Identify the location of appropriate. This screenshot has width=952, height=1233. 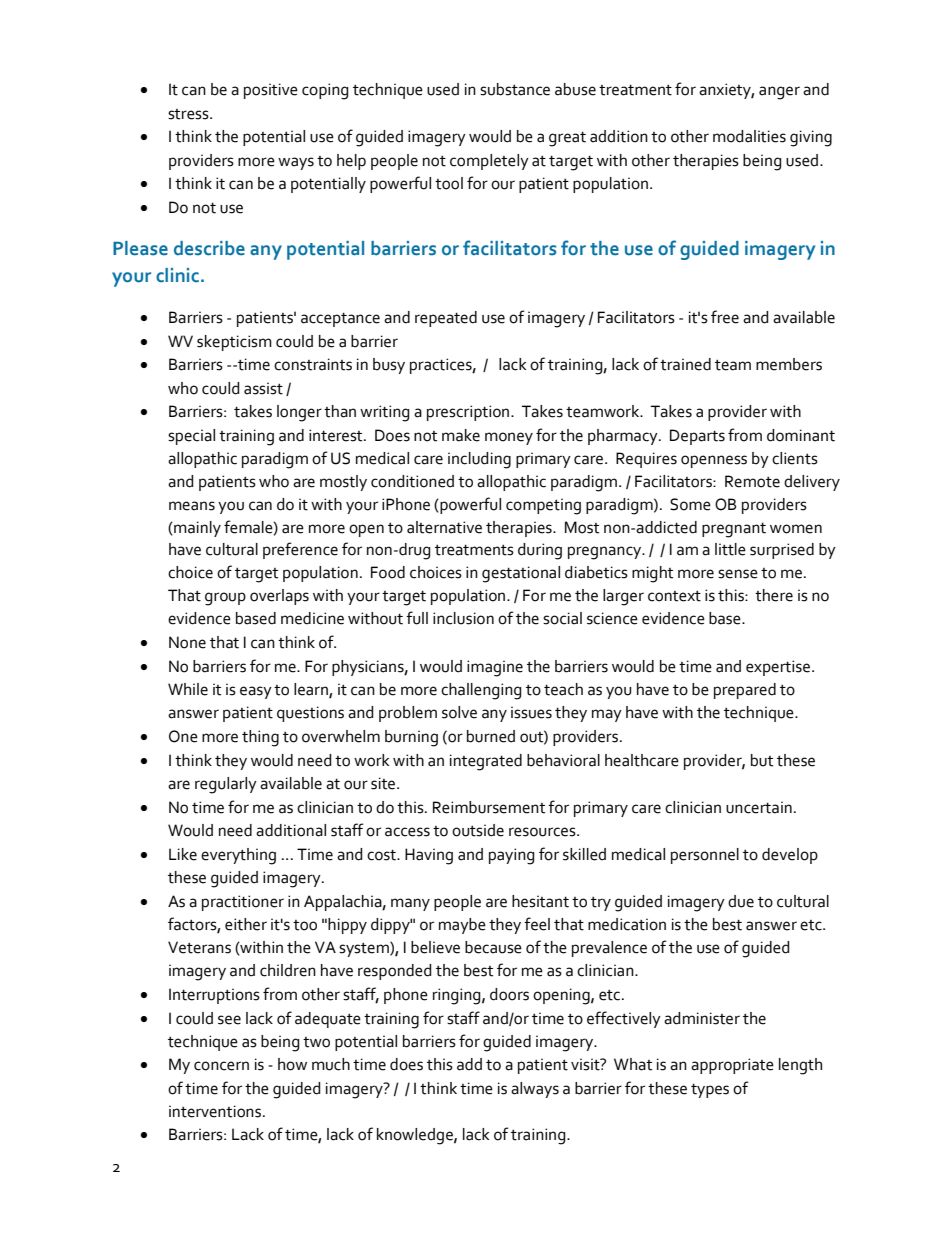
(732, 1066).
